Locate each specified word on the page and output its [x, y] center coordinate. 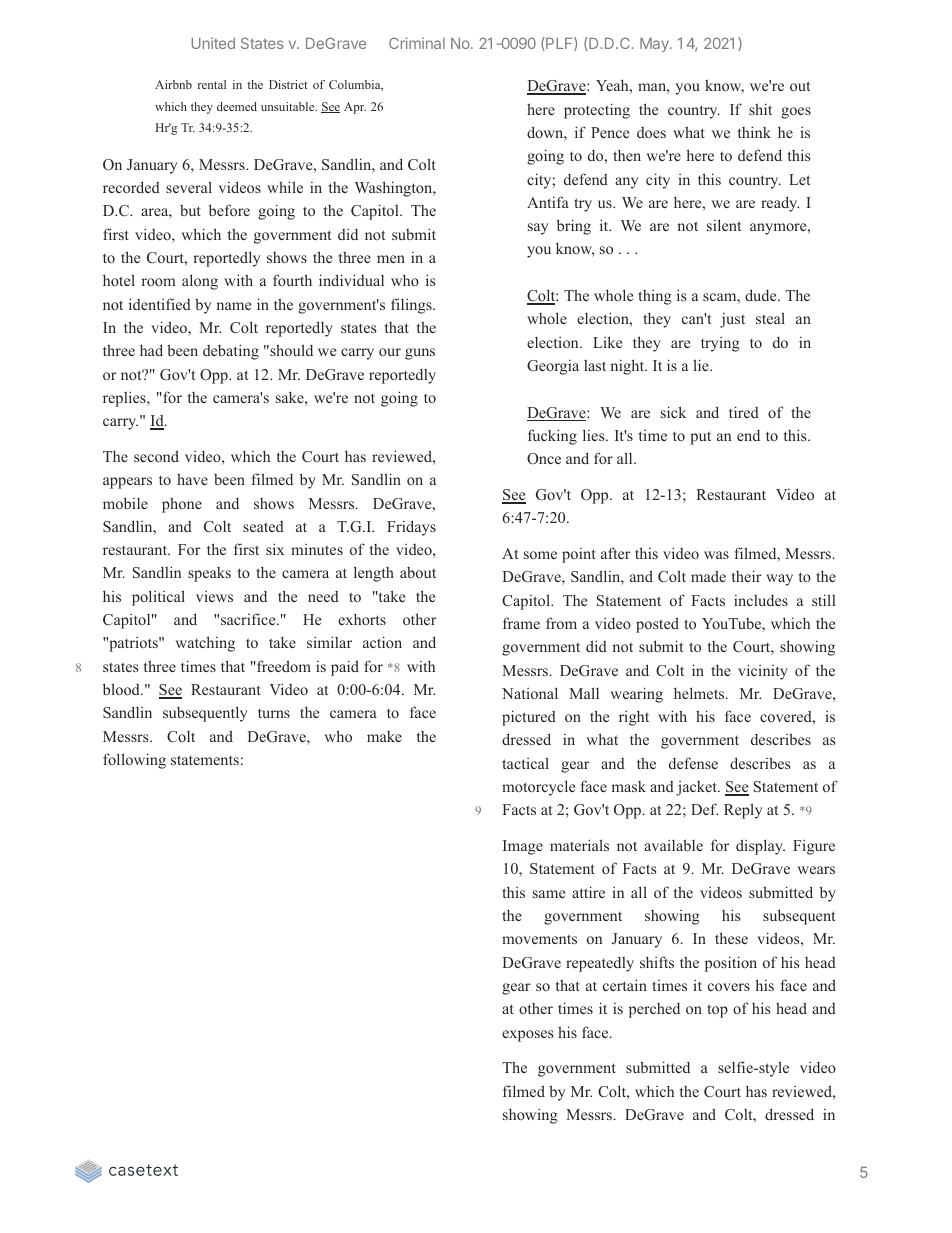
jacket [697, 788]
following [134, 761]
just [732, 320]
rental [212, 84]
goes [796, 113]
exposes [527, 1036]
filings [412, 306]
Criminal [417, 43]
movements [539, 939]
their [746, 576]
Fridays [411, 528]
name [233, 306]
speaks [209, 574]
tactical [525, 763]
